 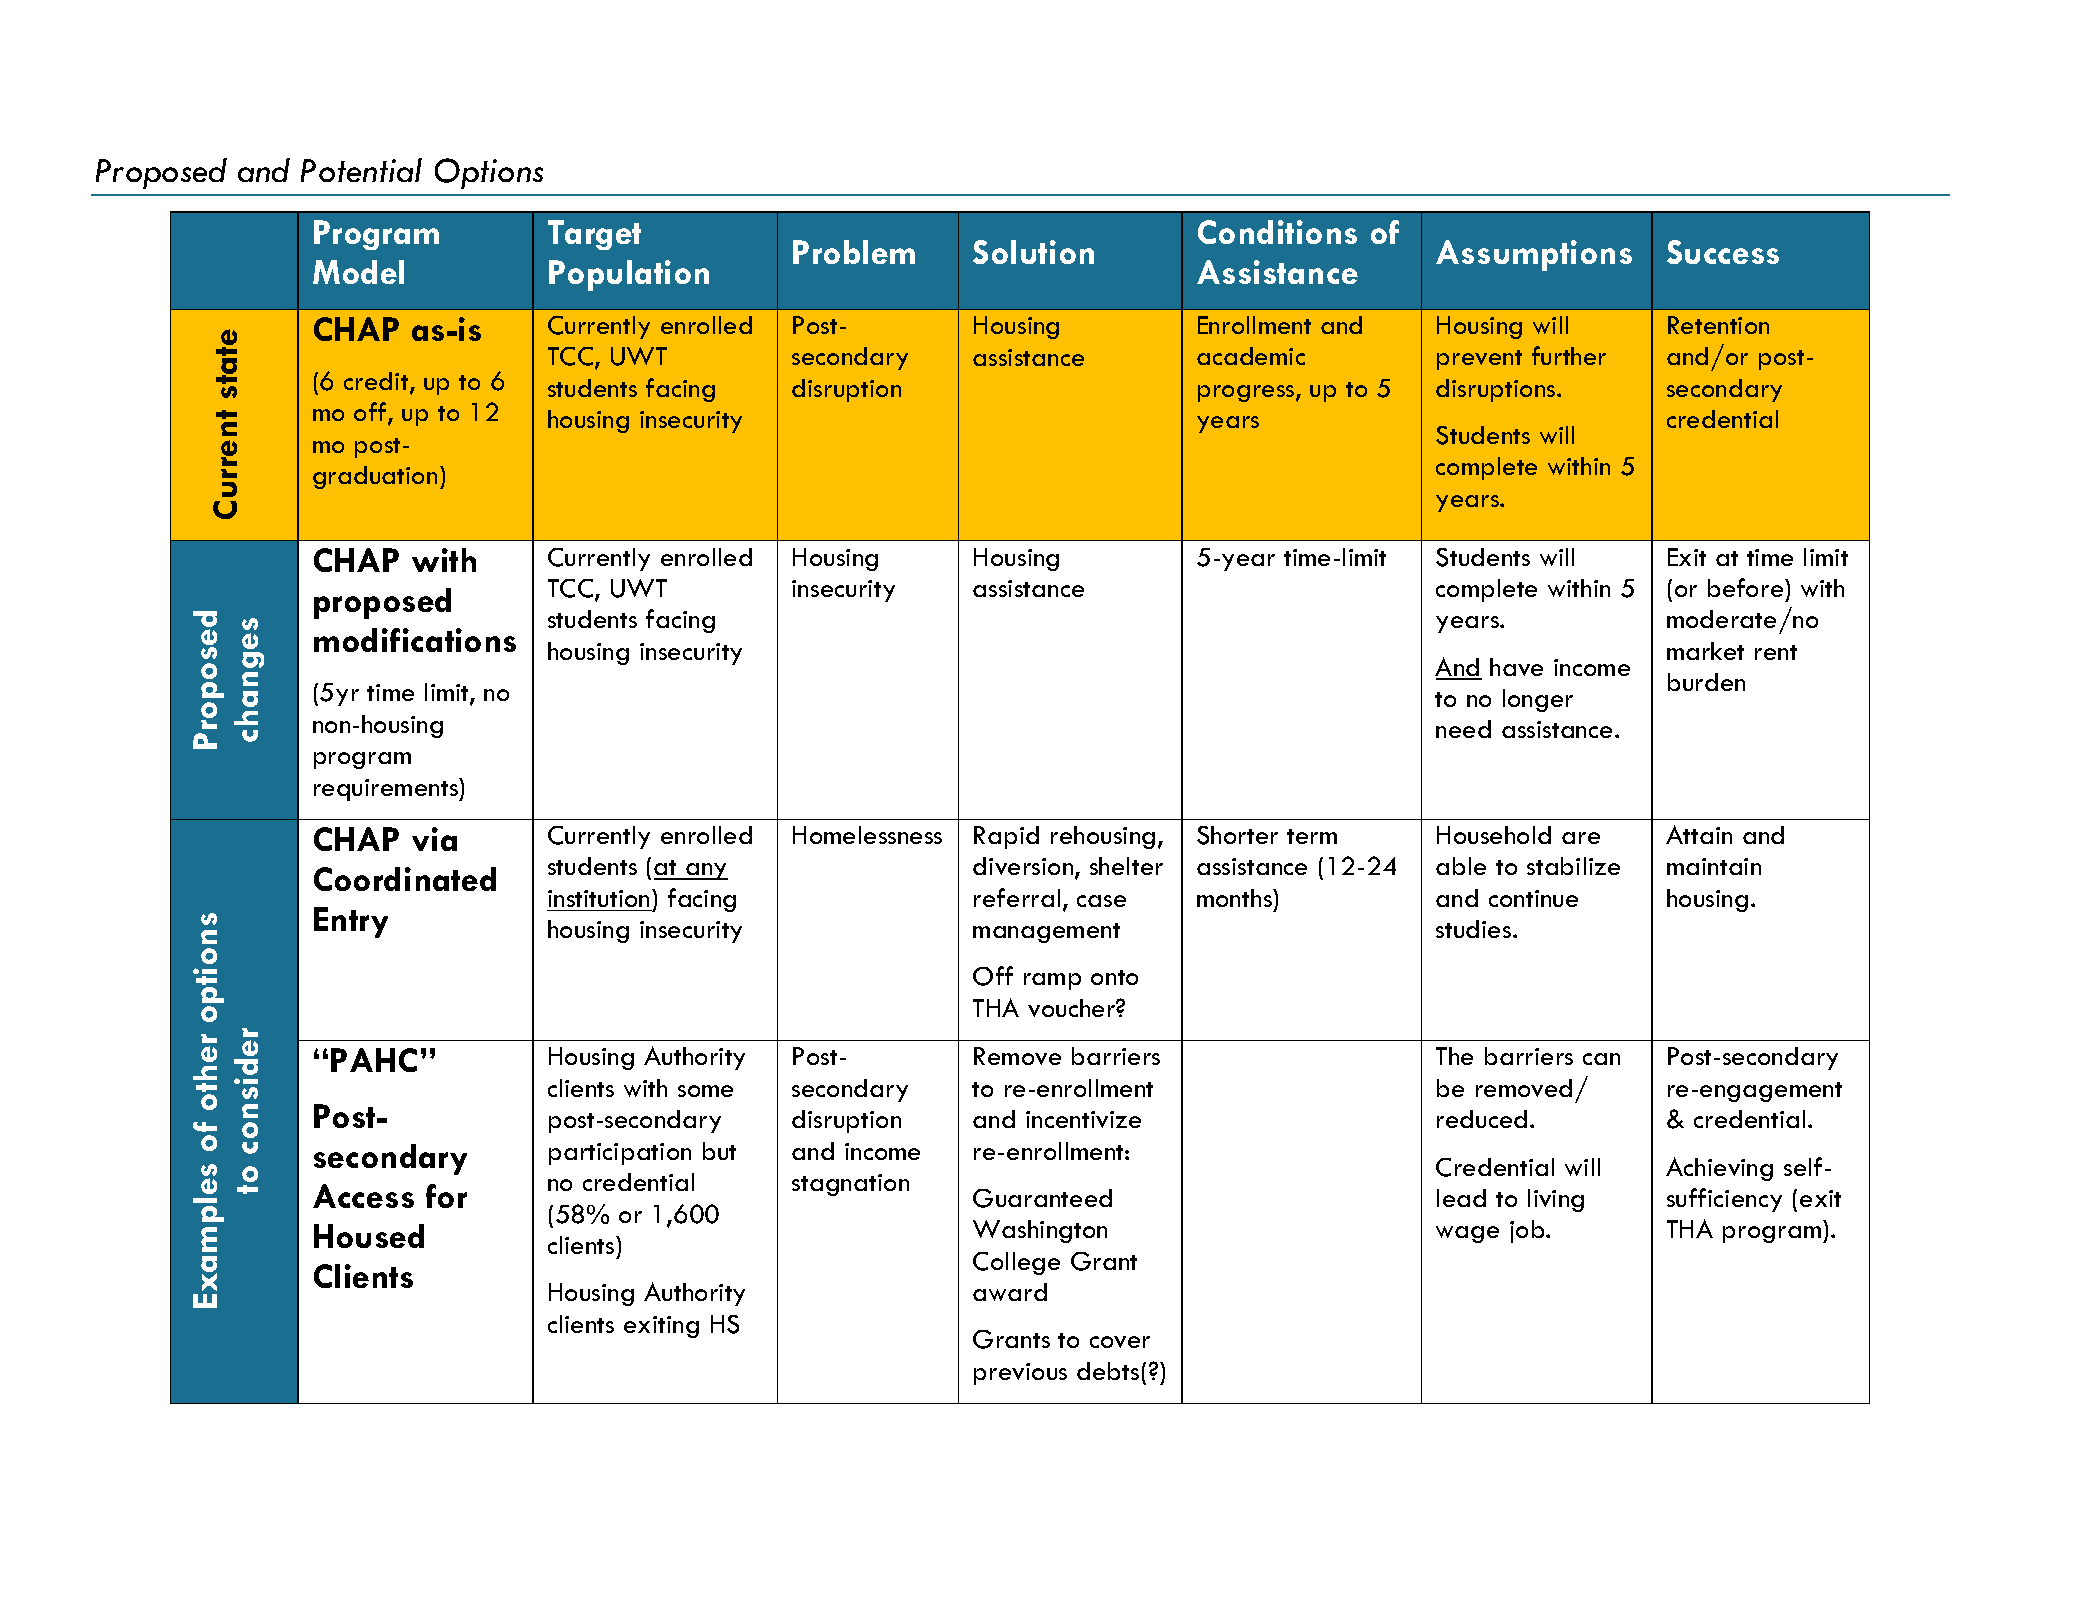 I want to click on Solution, so click(x=1033, y=252).
